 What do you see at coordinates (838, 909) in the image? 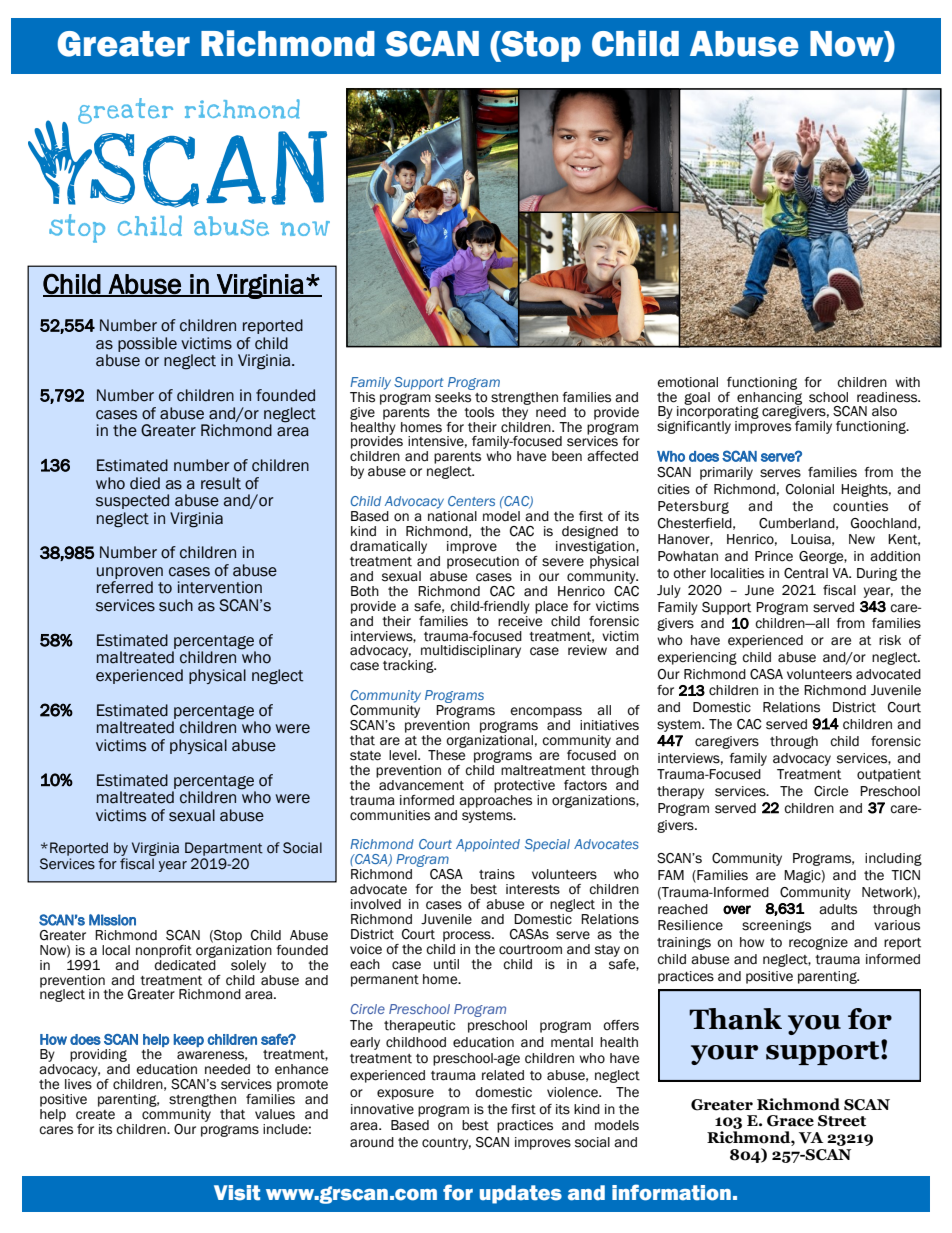
I see `adults` at bounding box center [838, 909].
